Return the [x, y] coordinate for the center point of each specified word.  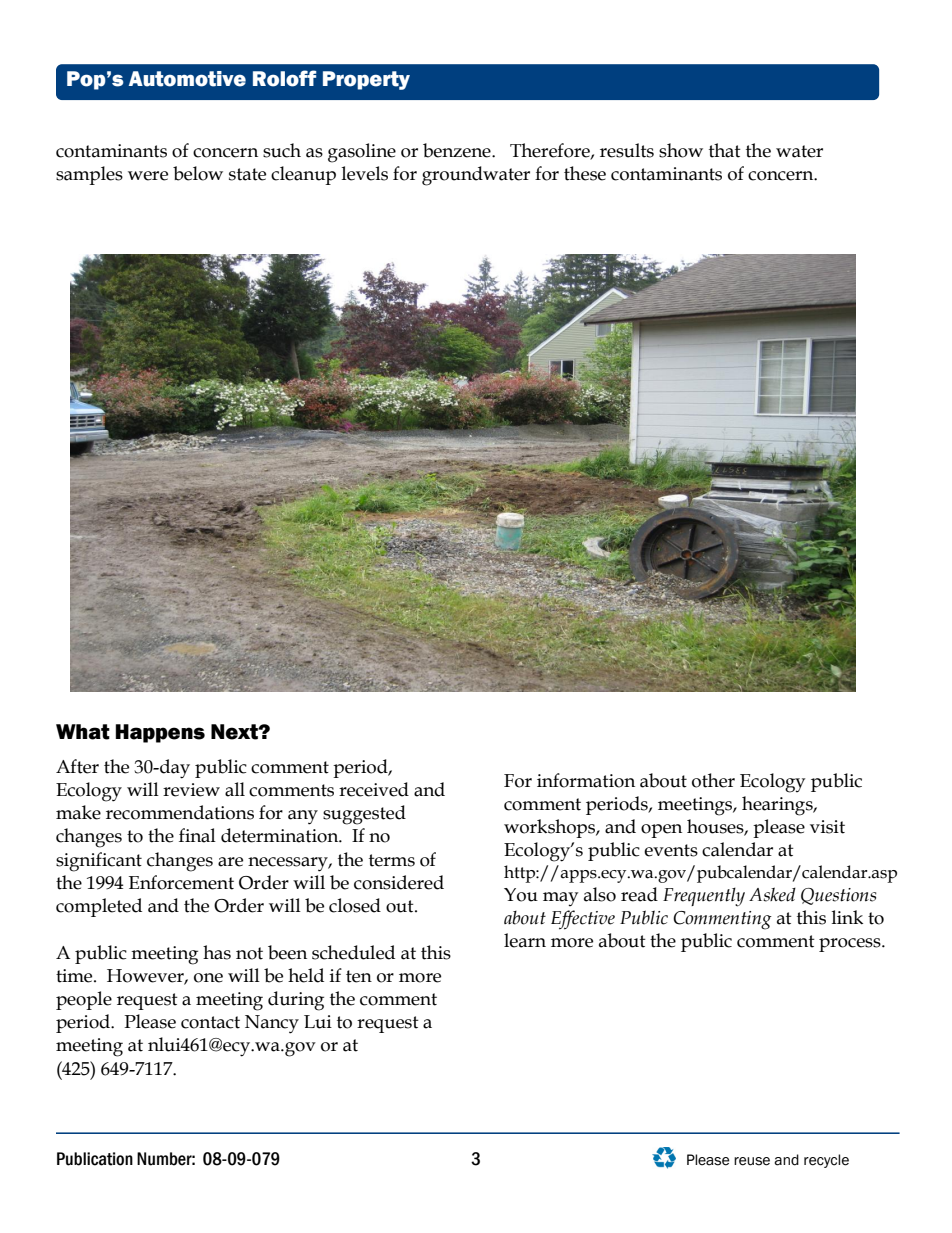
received [374, 789]
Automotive [187, 79]
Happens [160, 733]
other [713, 780]
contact [210, 1022]
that [725, 150]
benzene [458, 150]
